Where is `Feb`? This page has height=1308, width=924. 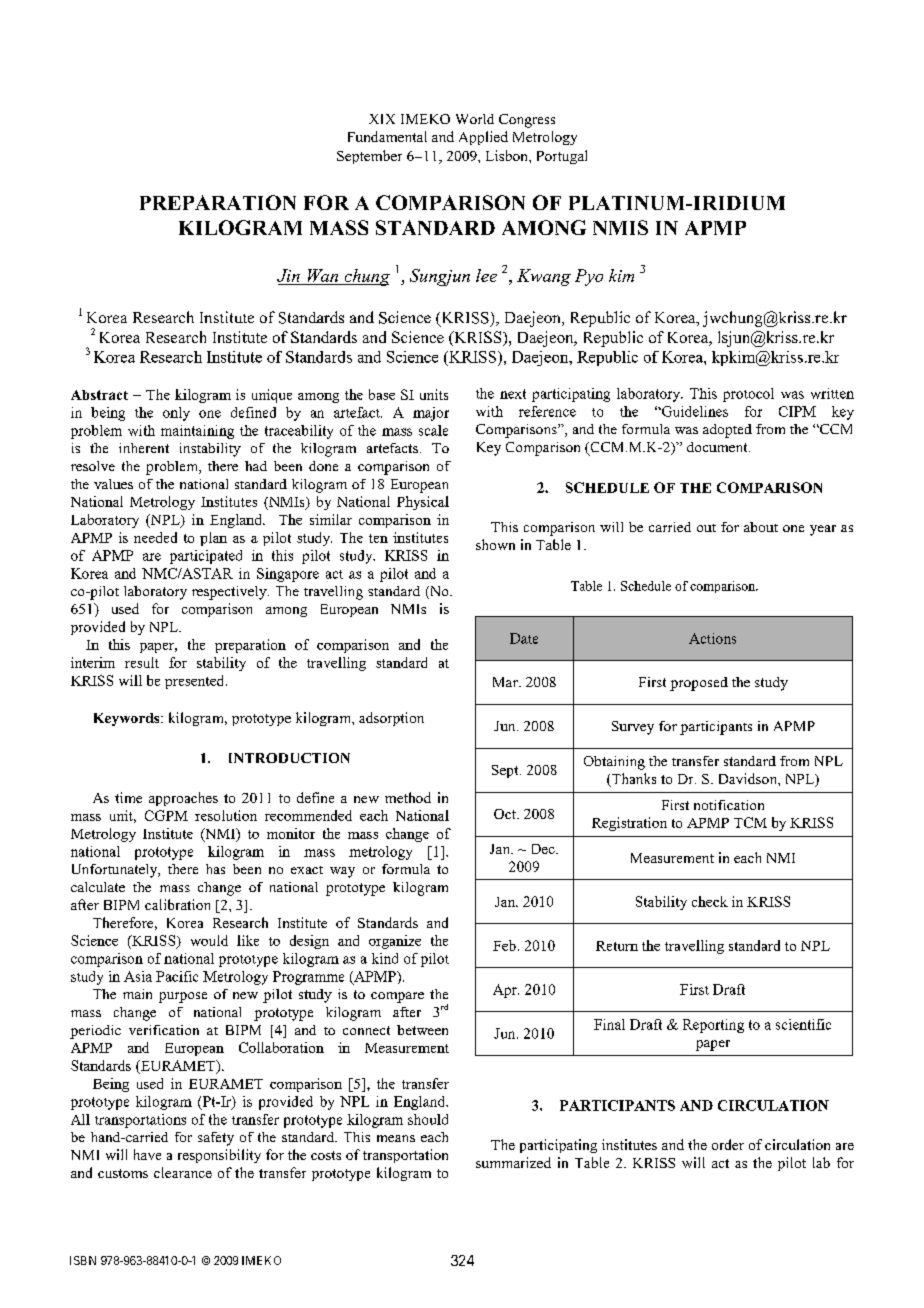 Feb is located at coordinates (504, 945).
